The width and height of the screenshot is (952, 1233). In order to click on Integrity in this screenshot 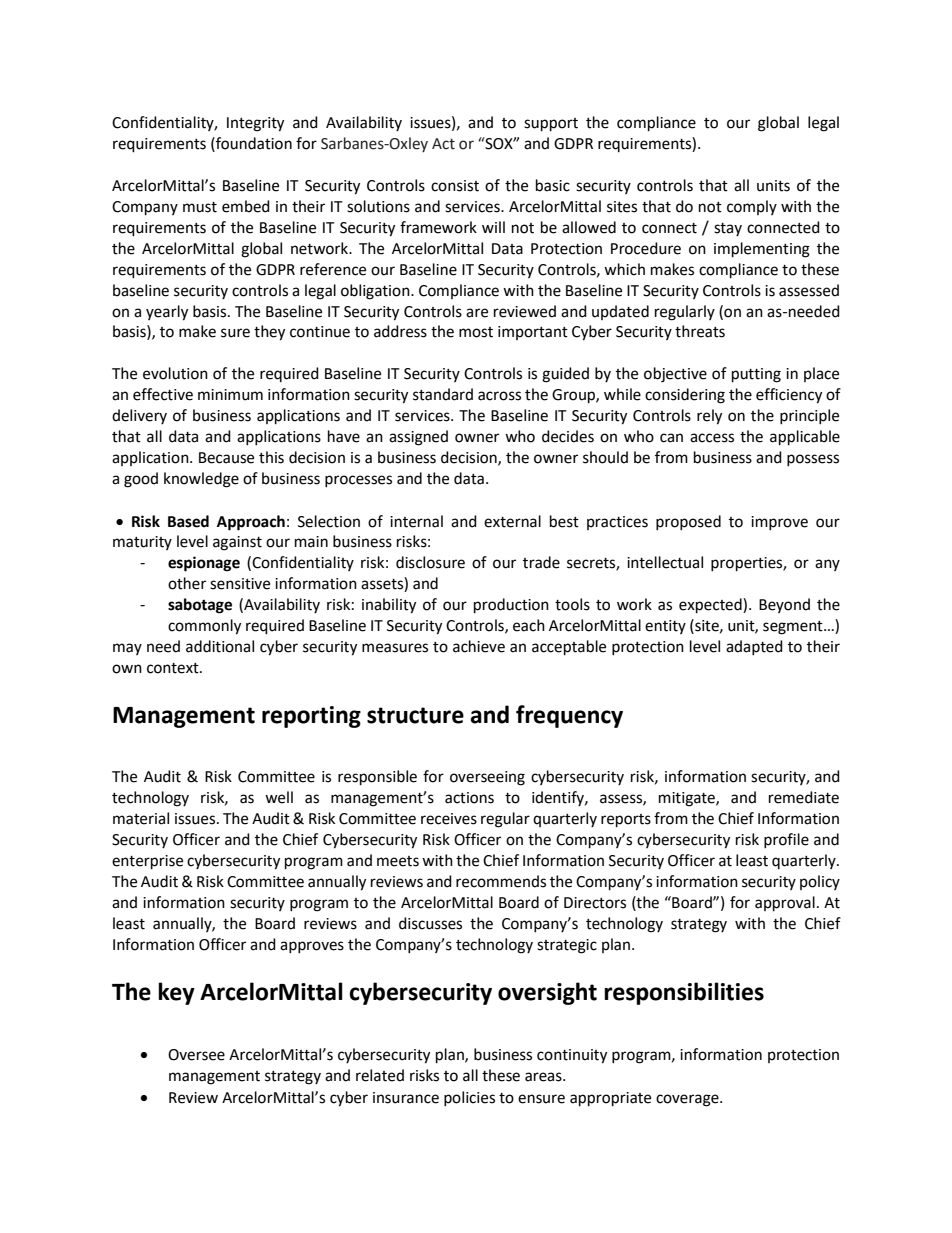, I will do `click(255, 124)`.
